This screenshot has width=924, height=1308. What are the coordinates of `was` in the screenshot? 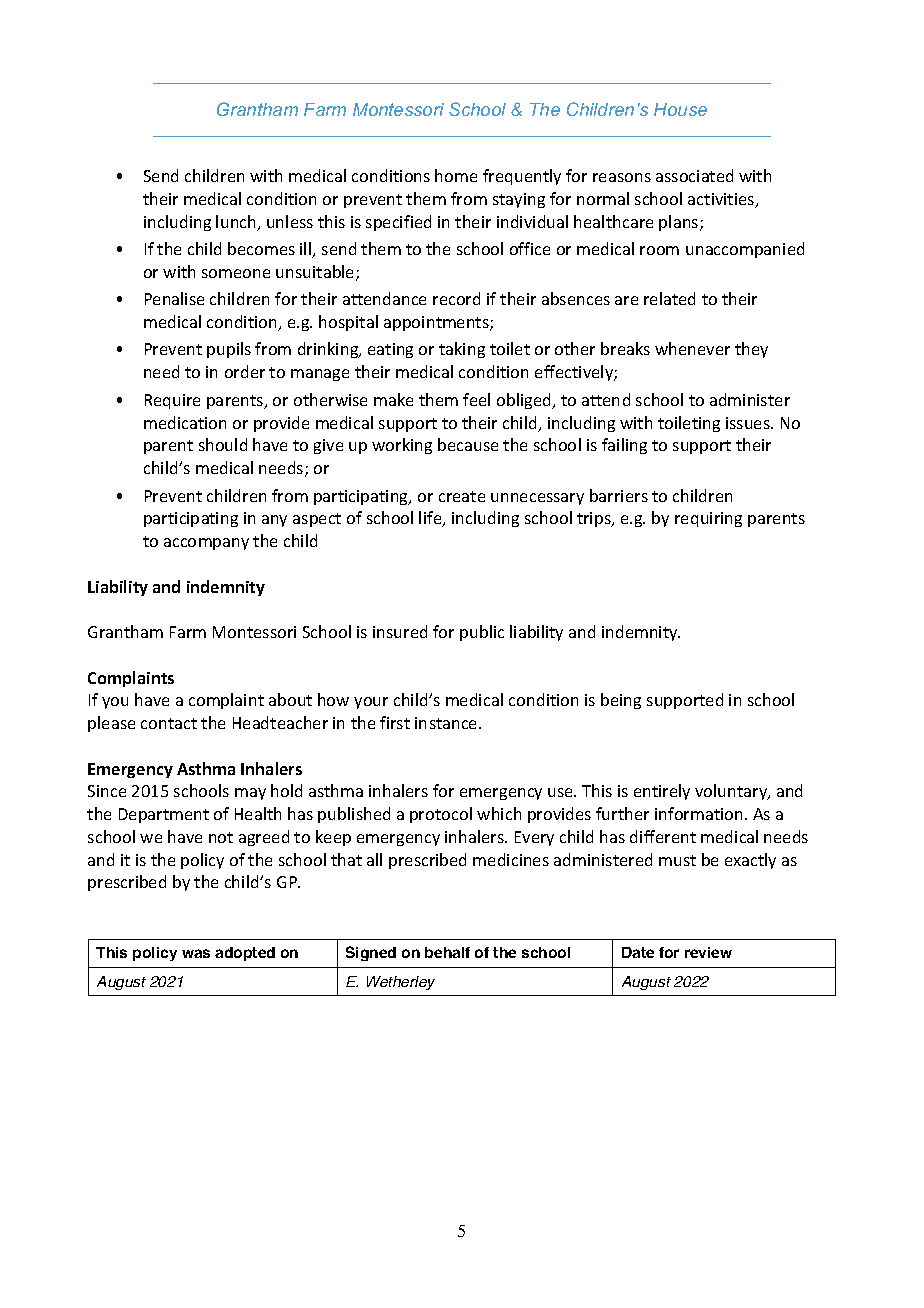 It's located at (196, 953).
